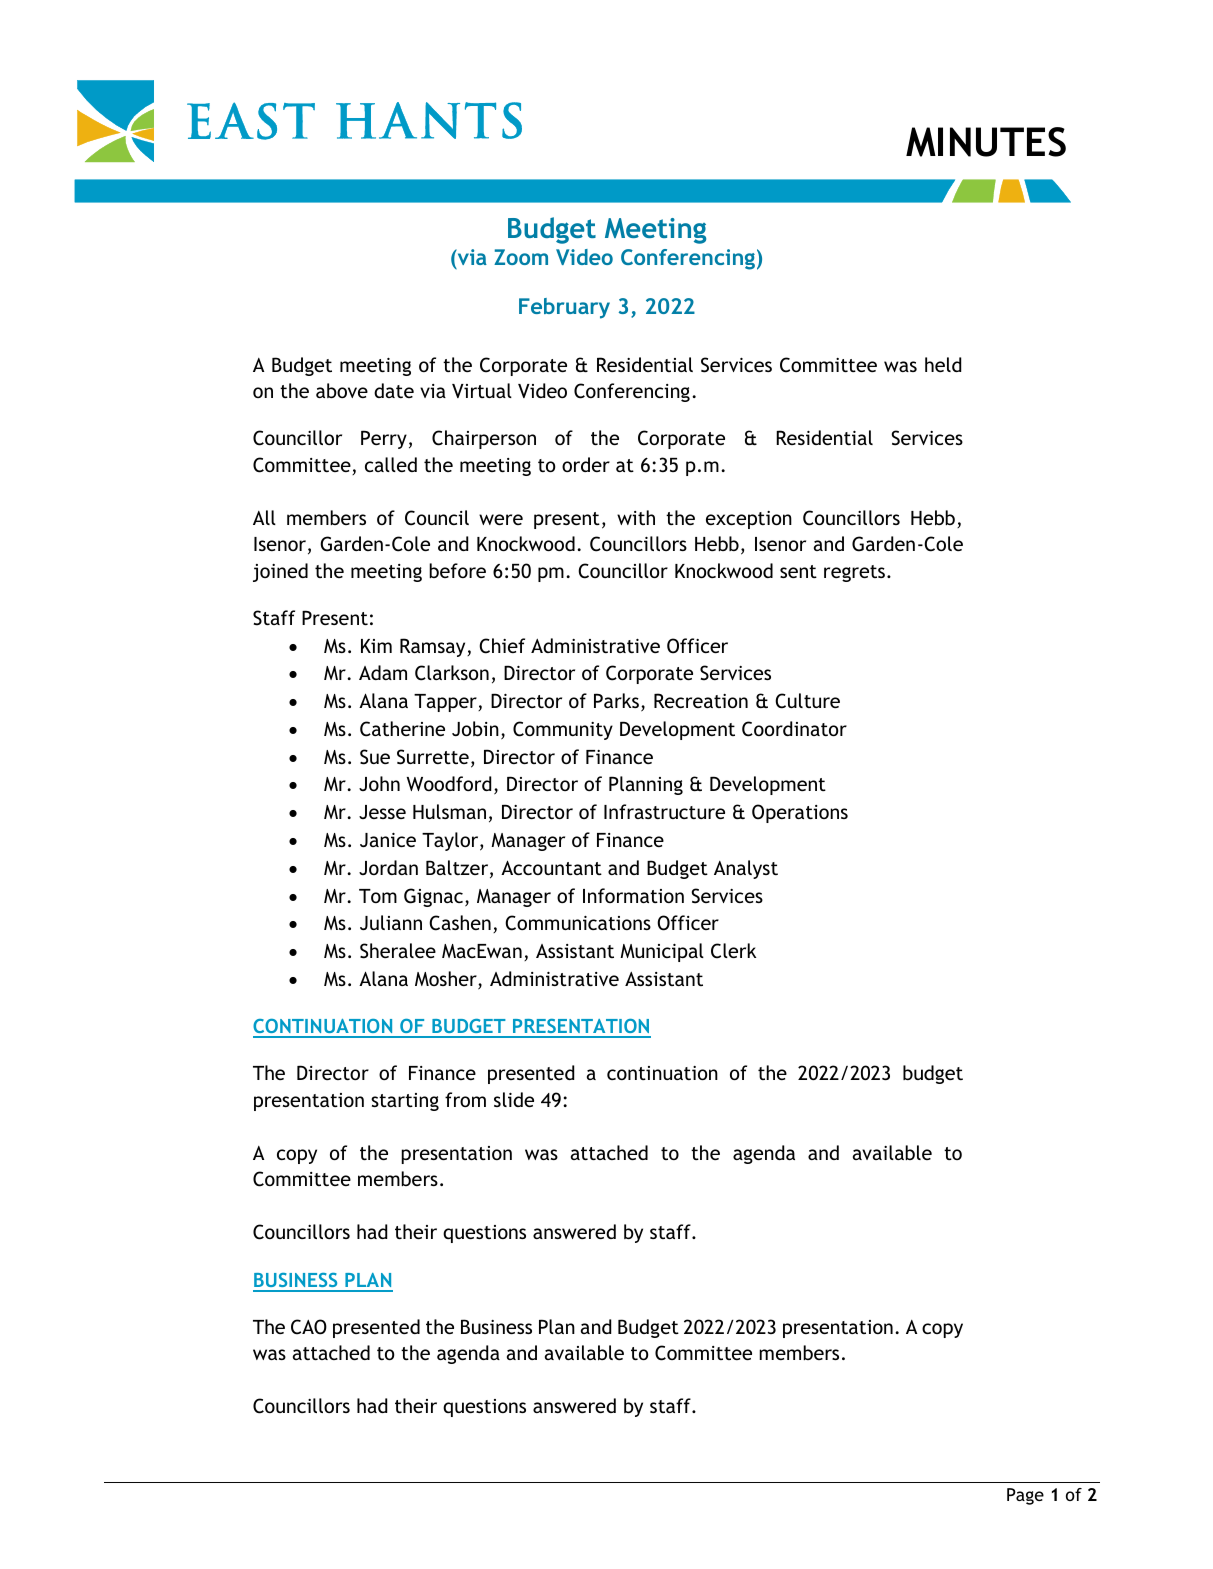 The height and width of the image is (1569, 1213). I want to click on February, so click(564, 308).
